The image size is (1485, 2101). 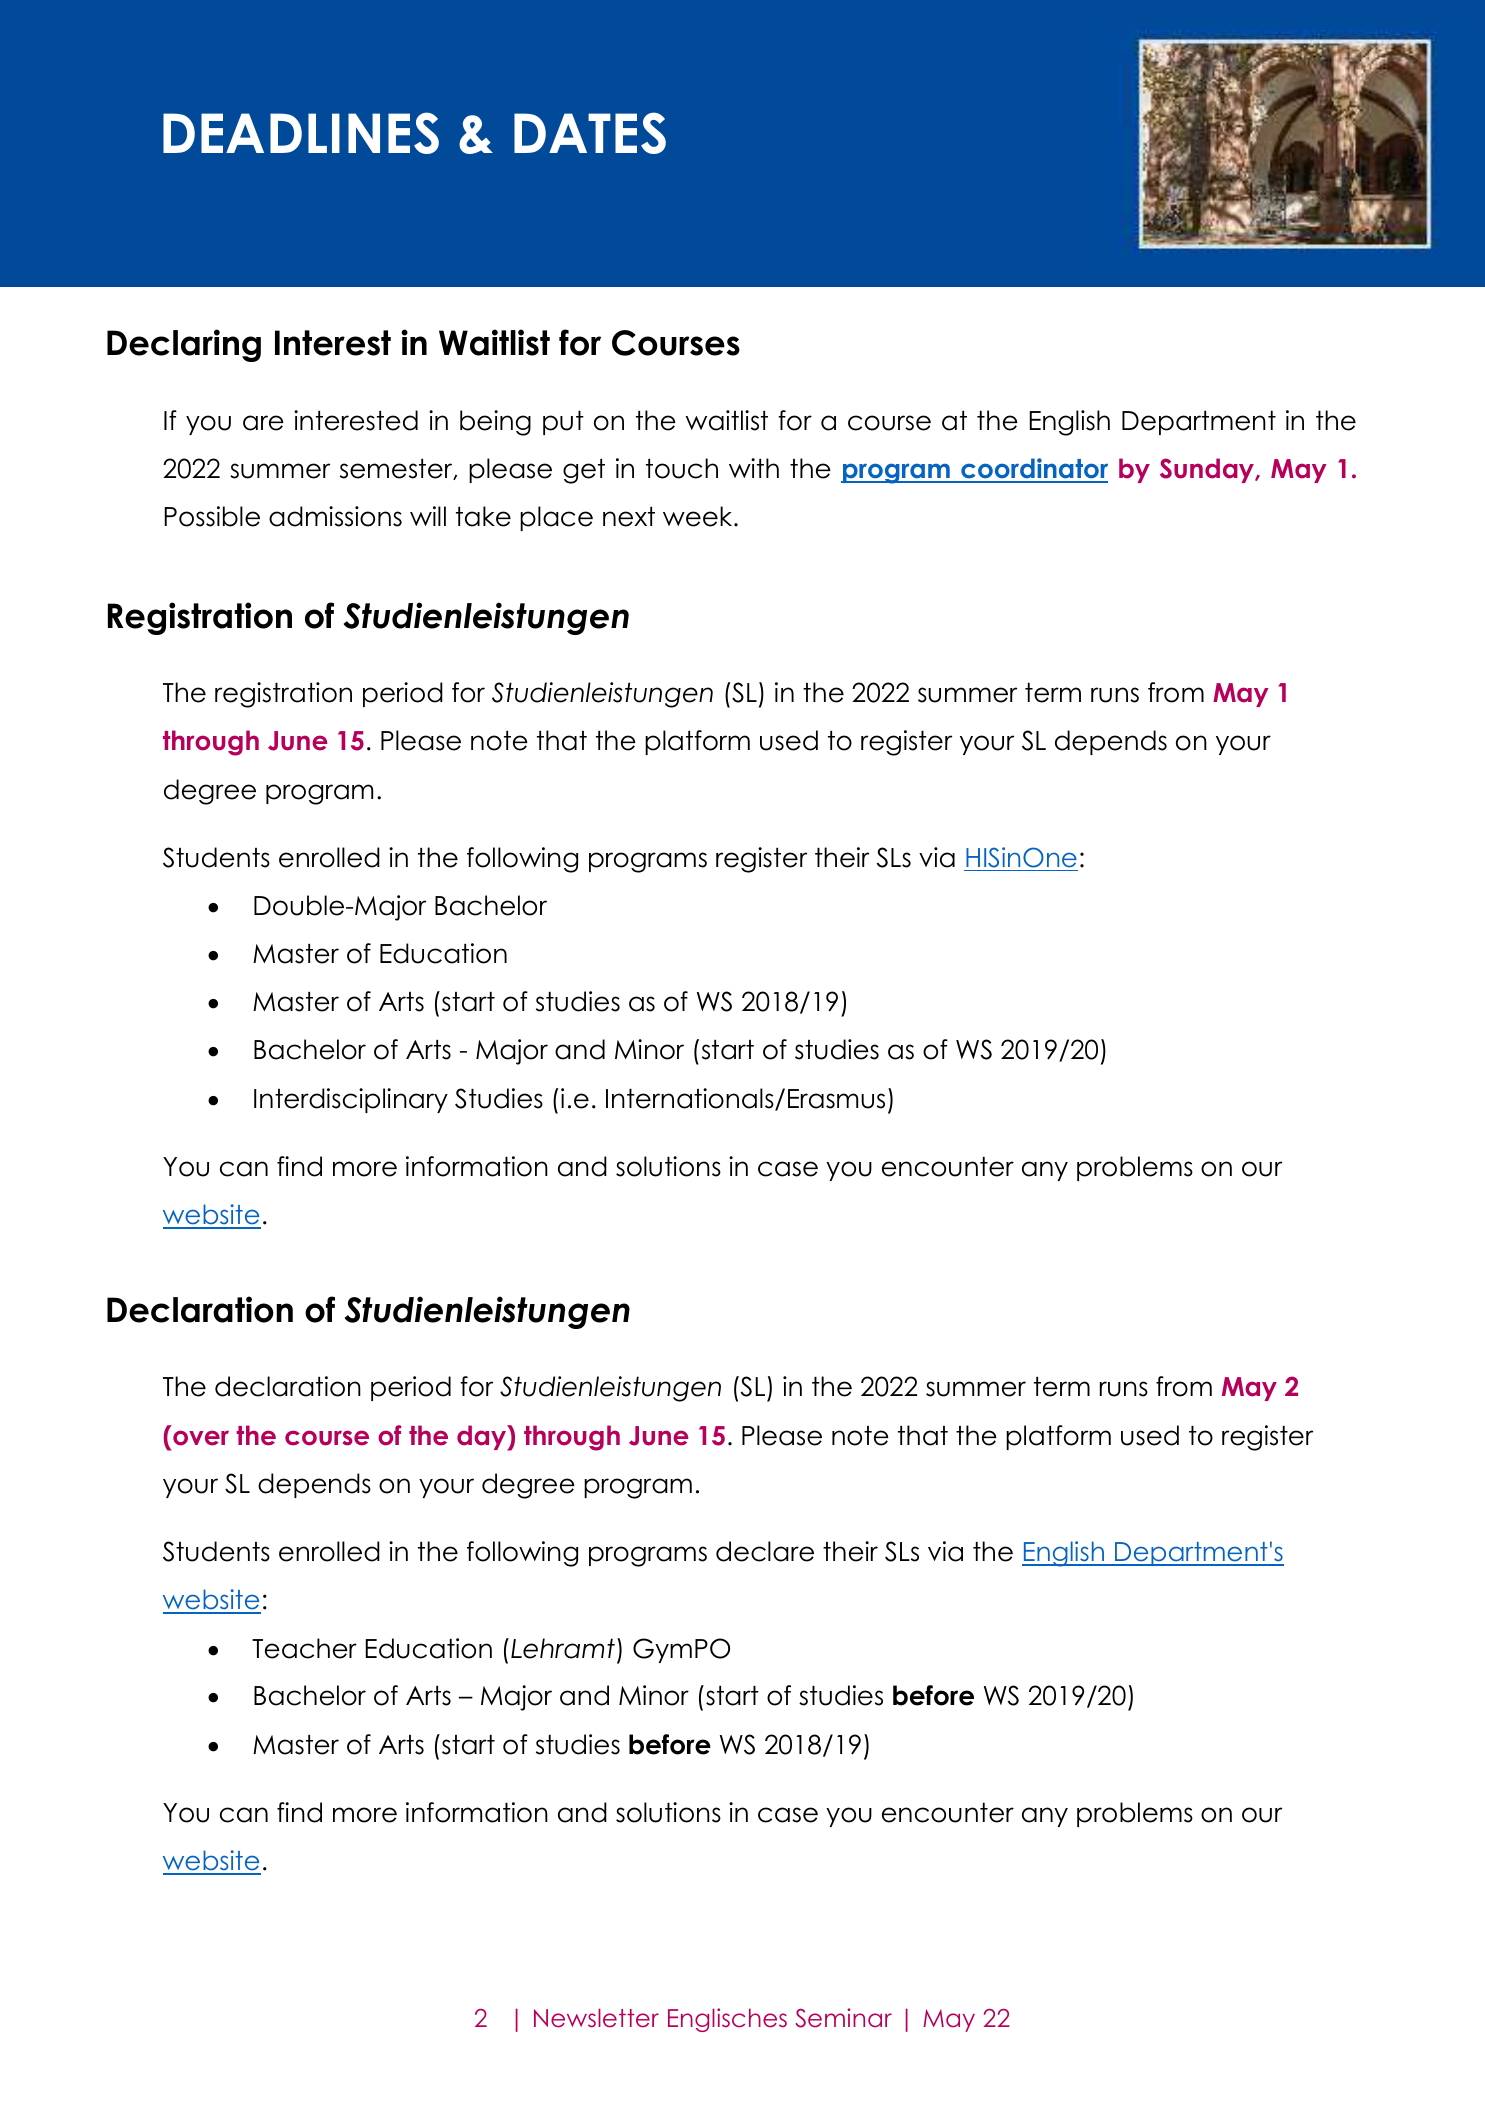 What do you see at coordinates (304, 1648) in the screenshot?
I see `Teacher` at bounding box center [304, 1648].
